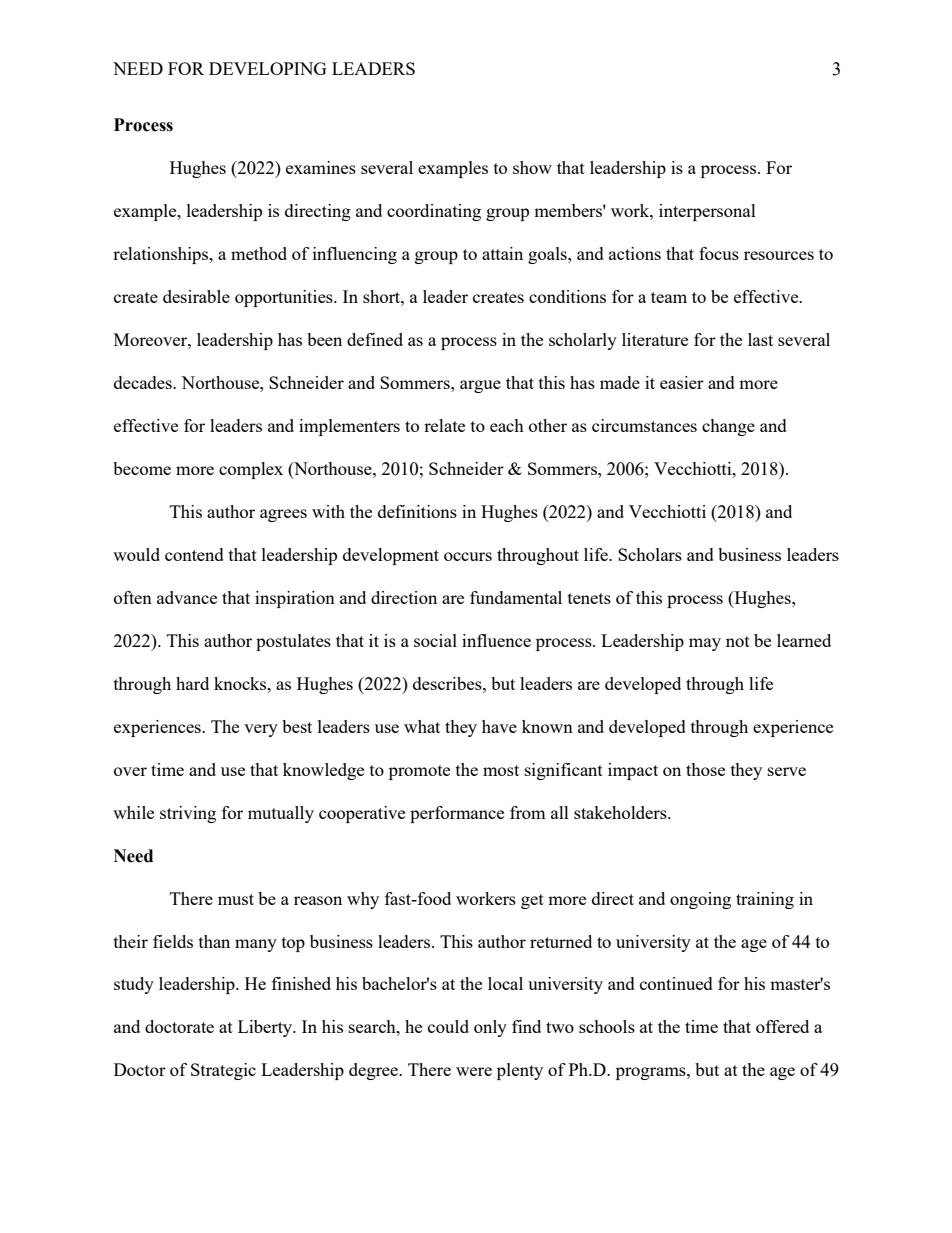 The height and width of the screenshot is (1233, 952). Describe the element at coordinates (194, 554) in the screenshot. I see `contend` at that location.
